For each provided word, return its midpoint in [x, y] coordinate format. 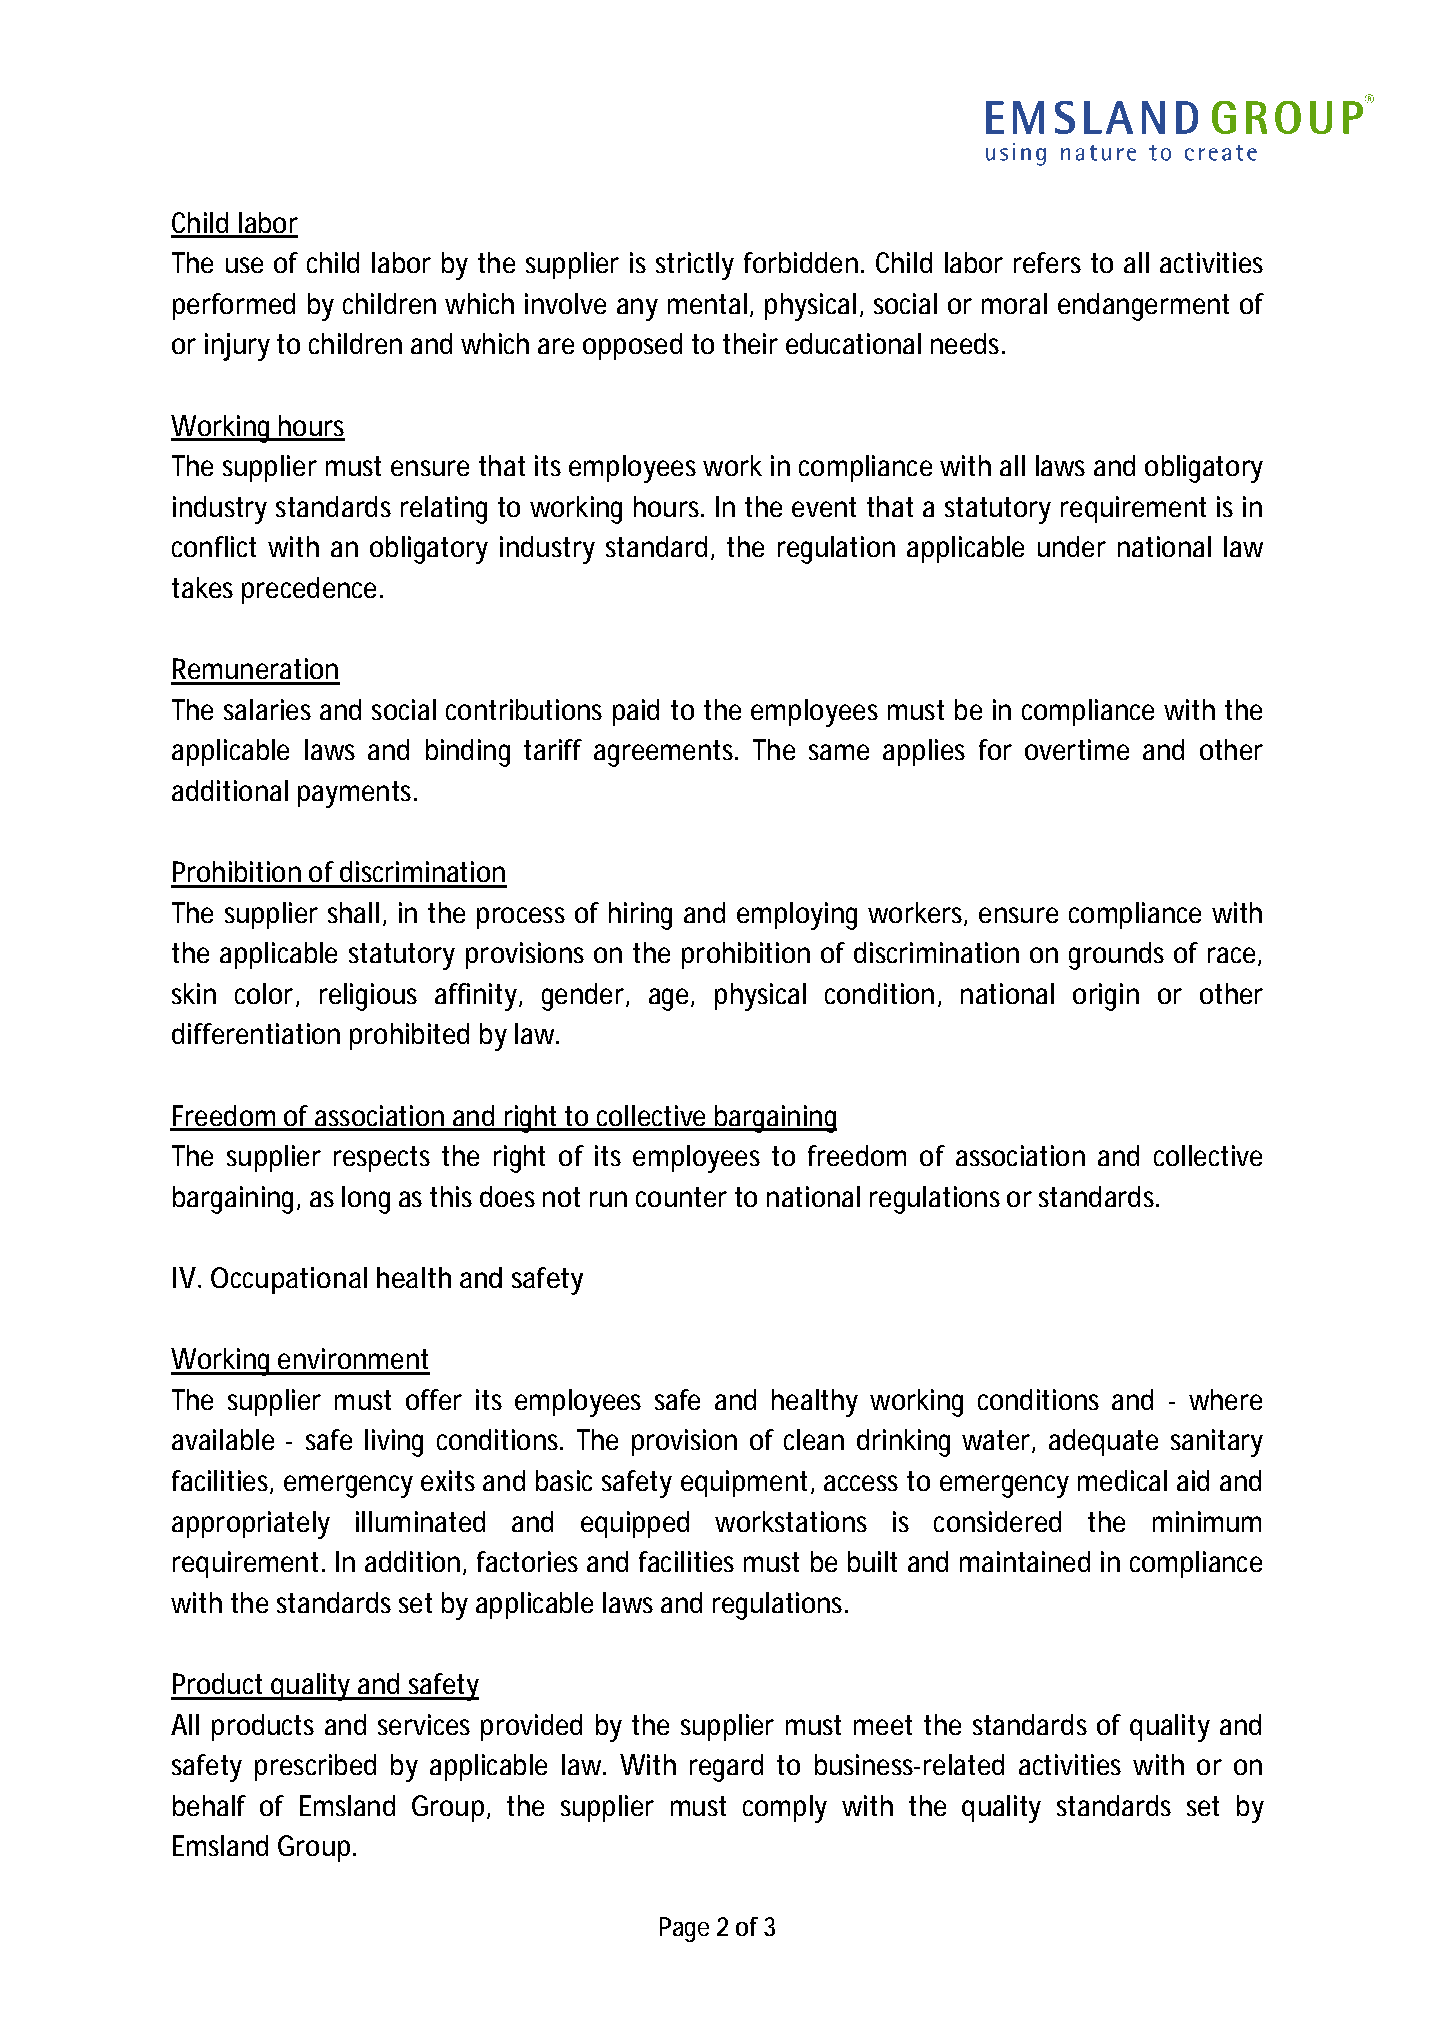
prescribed [315, 1767]
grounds [1116, 956]
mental [707, 303]
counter [681, 1197]
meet [883, 1725]
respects [382, 1159]
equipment [744, 1483]
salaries [267, 709]
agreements [663, 753]
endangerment [1143, 307]
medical [1122, 1480]
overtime [1077, 749]
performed [234, 306]
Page [684, 1929]
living [394, 1443]
